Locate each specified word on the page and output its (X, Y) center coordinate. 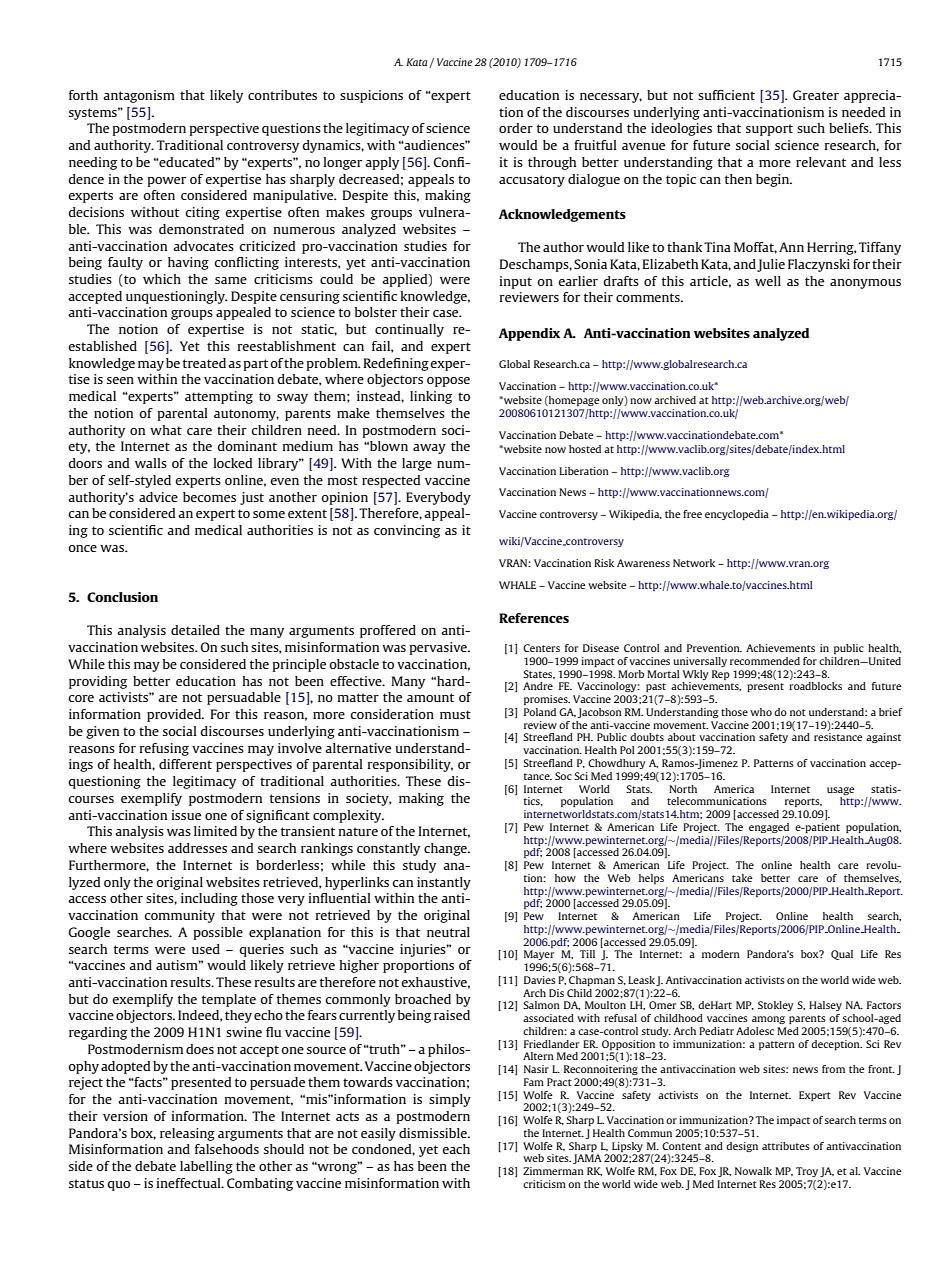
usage (841, 791)
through (552, 163)
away (429, 449)
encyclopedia (737, 515)
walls (151, 463)
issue (186, 815)
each (456, 1149)
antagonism (139, 96)
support (769, 130)
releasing (187, 1134)
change (446, 849)
